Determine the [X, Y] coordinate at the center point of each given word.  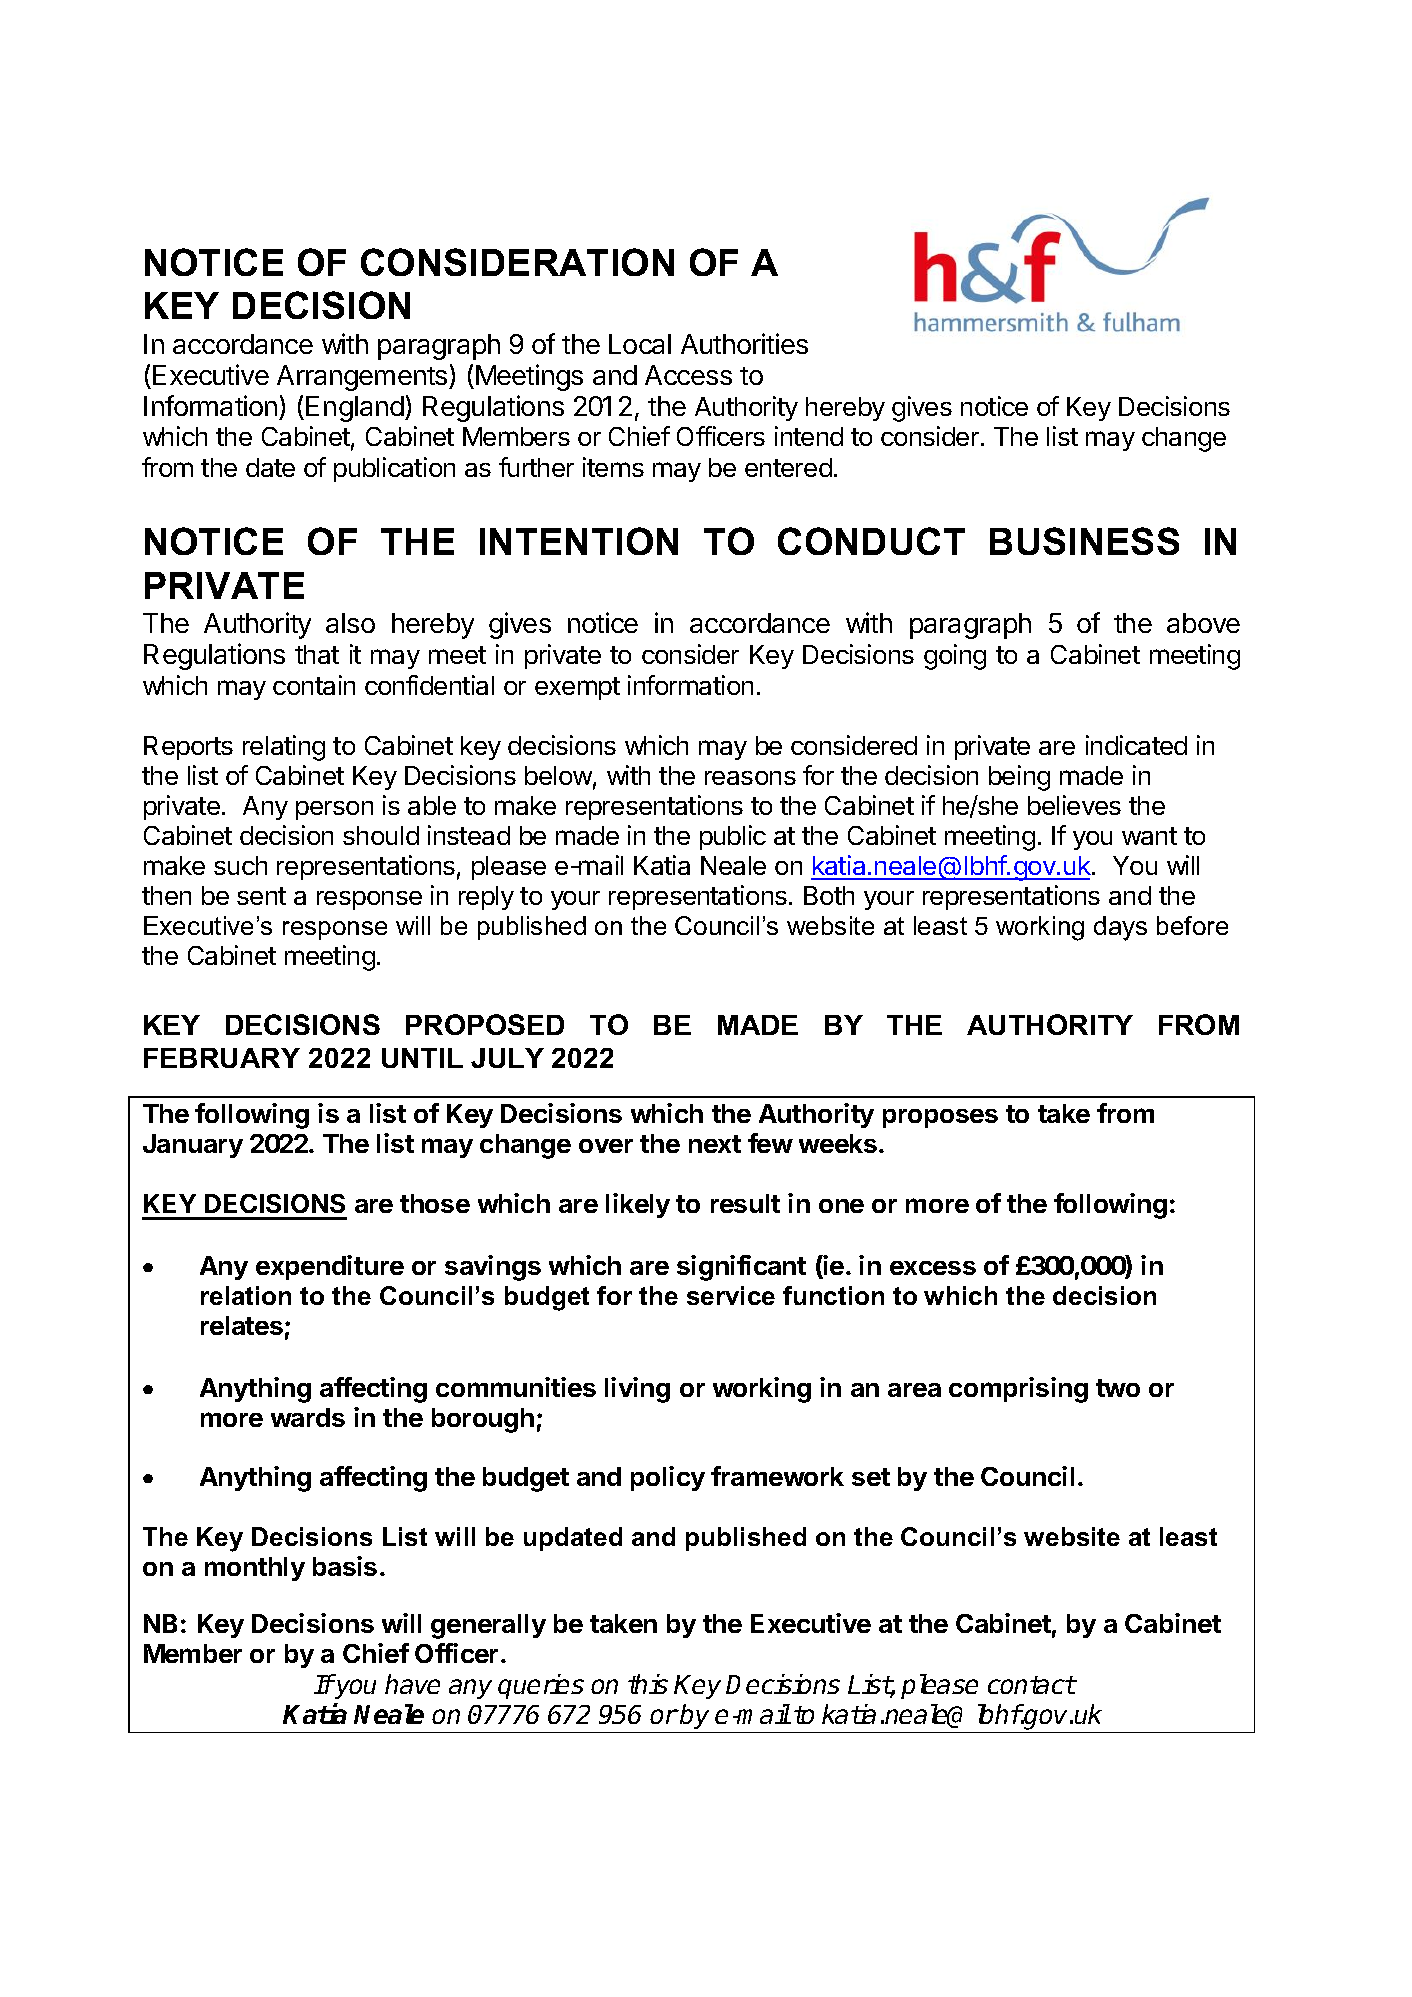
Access [688, 375]
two [1118, 1388]
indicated [1136, 745]
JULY [507, 1058]
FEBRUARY [222, 1058]
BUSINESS [1084, 541]
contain [314, 685]
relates [242, 1325]
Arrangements [363, 378]
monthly [255, 1569]
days [1120, 928]
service [731, 1295]
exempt [577, 688]
